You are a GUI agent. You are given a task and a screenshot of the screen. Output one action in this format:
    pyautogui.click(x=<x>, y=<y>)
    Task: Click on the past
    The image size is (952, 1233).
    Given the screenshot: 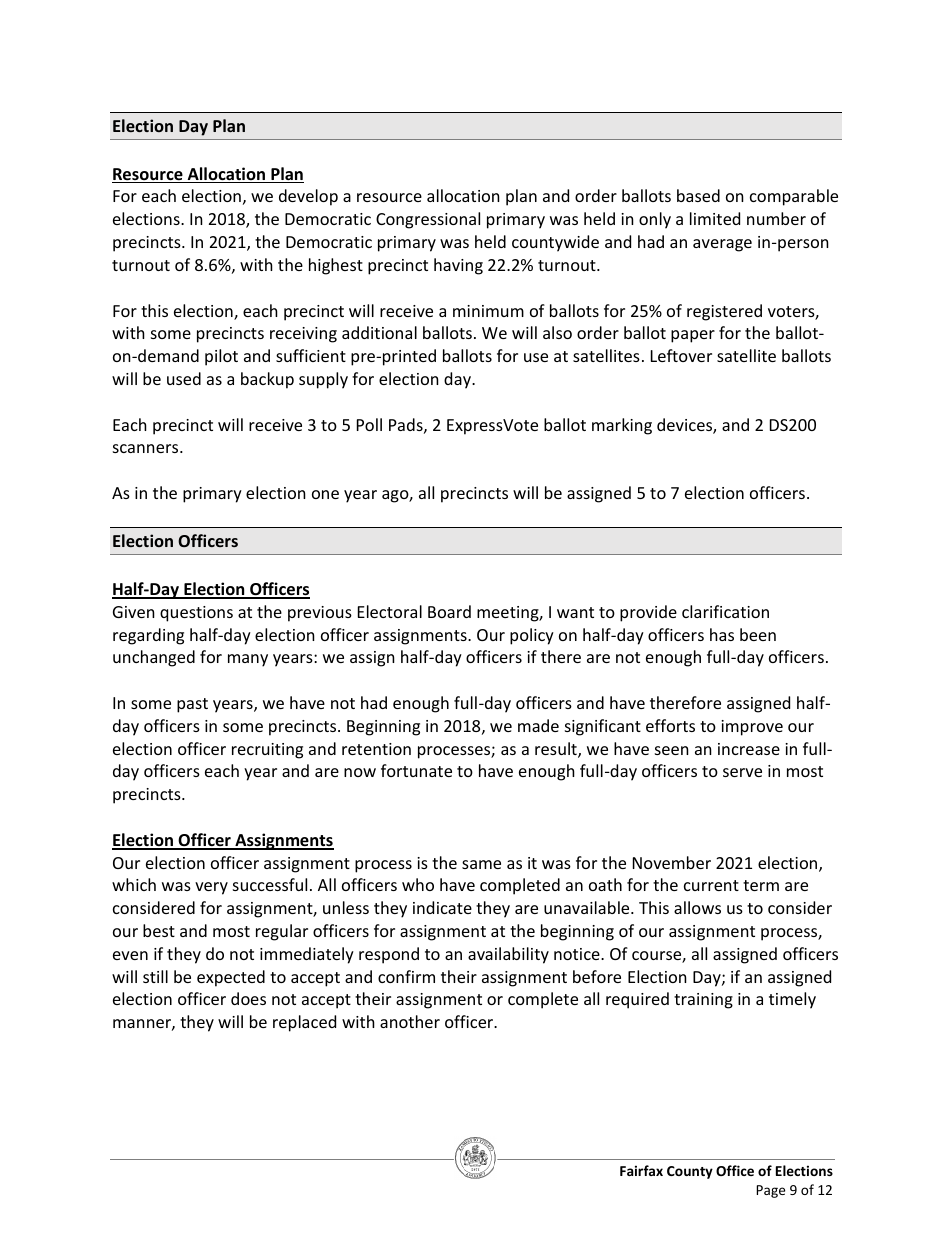 What is the action you would take?
    pyautogui.click(x=192, y=705)
